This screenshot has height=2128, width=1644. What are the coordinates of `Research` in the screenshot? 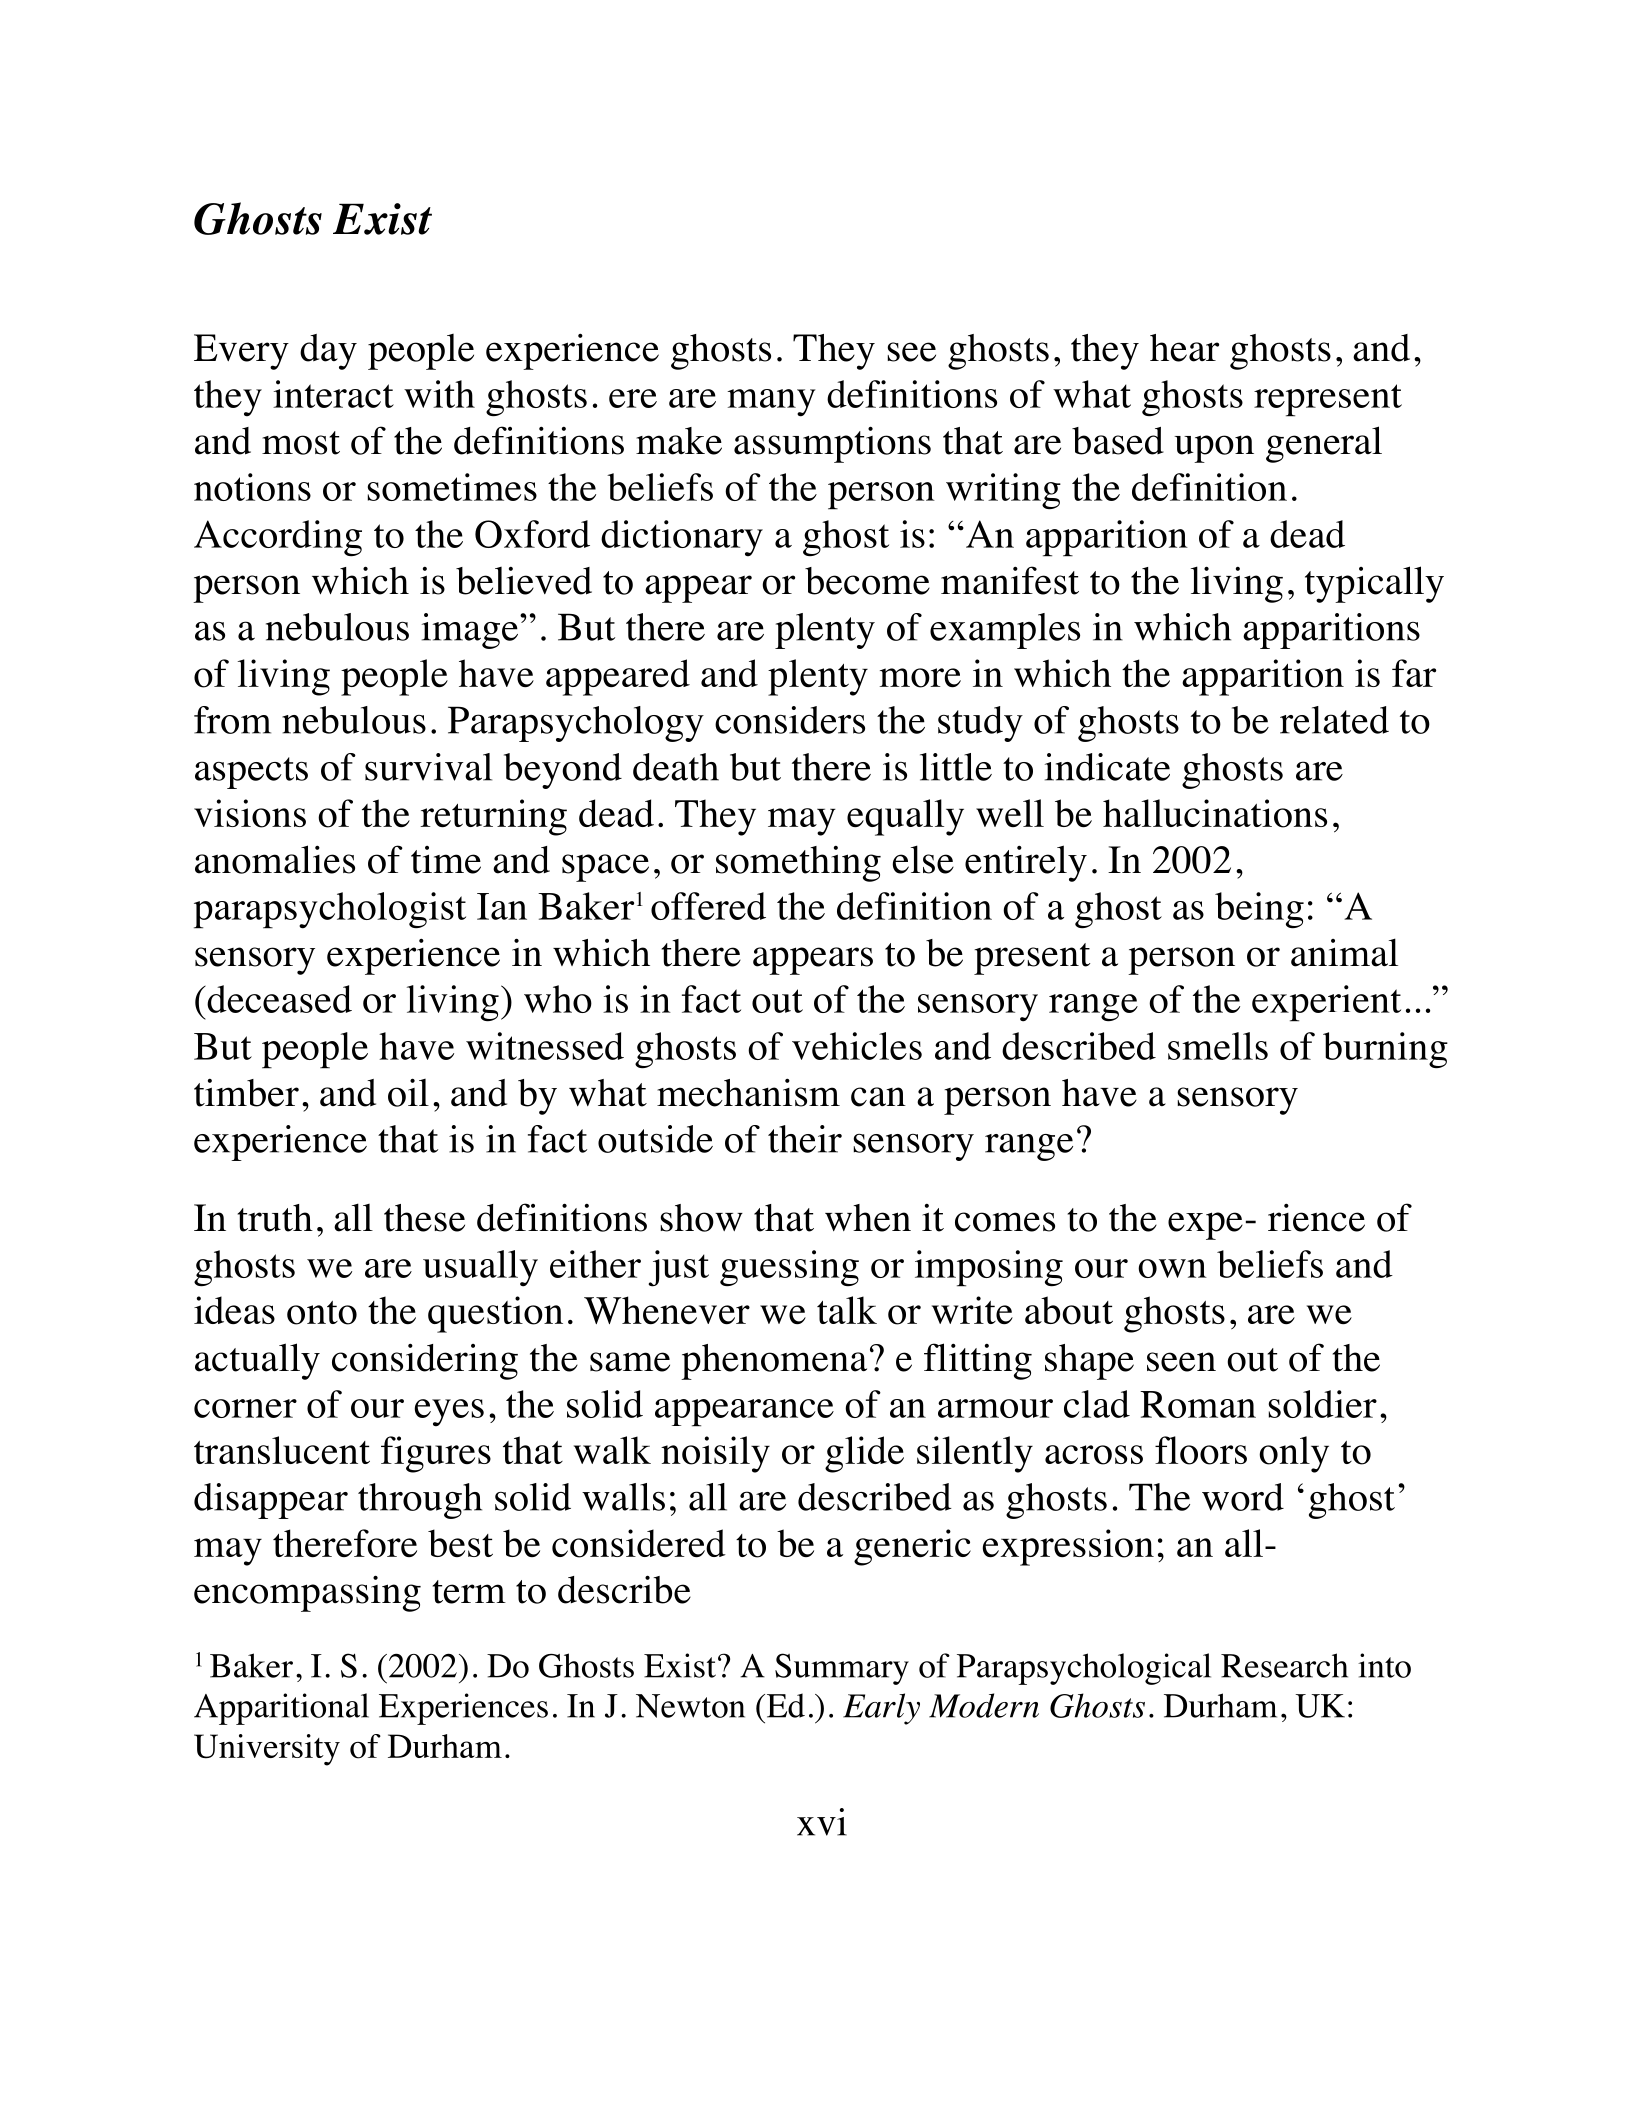 It's located at (1284, 1665).
